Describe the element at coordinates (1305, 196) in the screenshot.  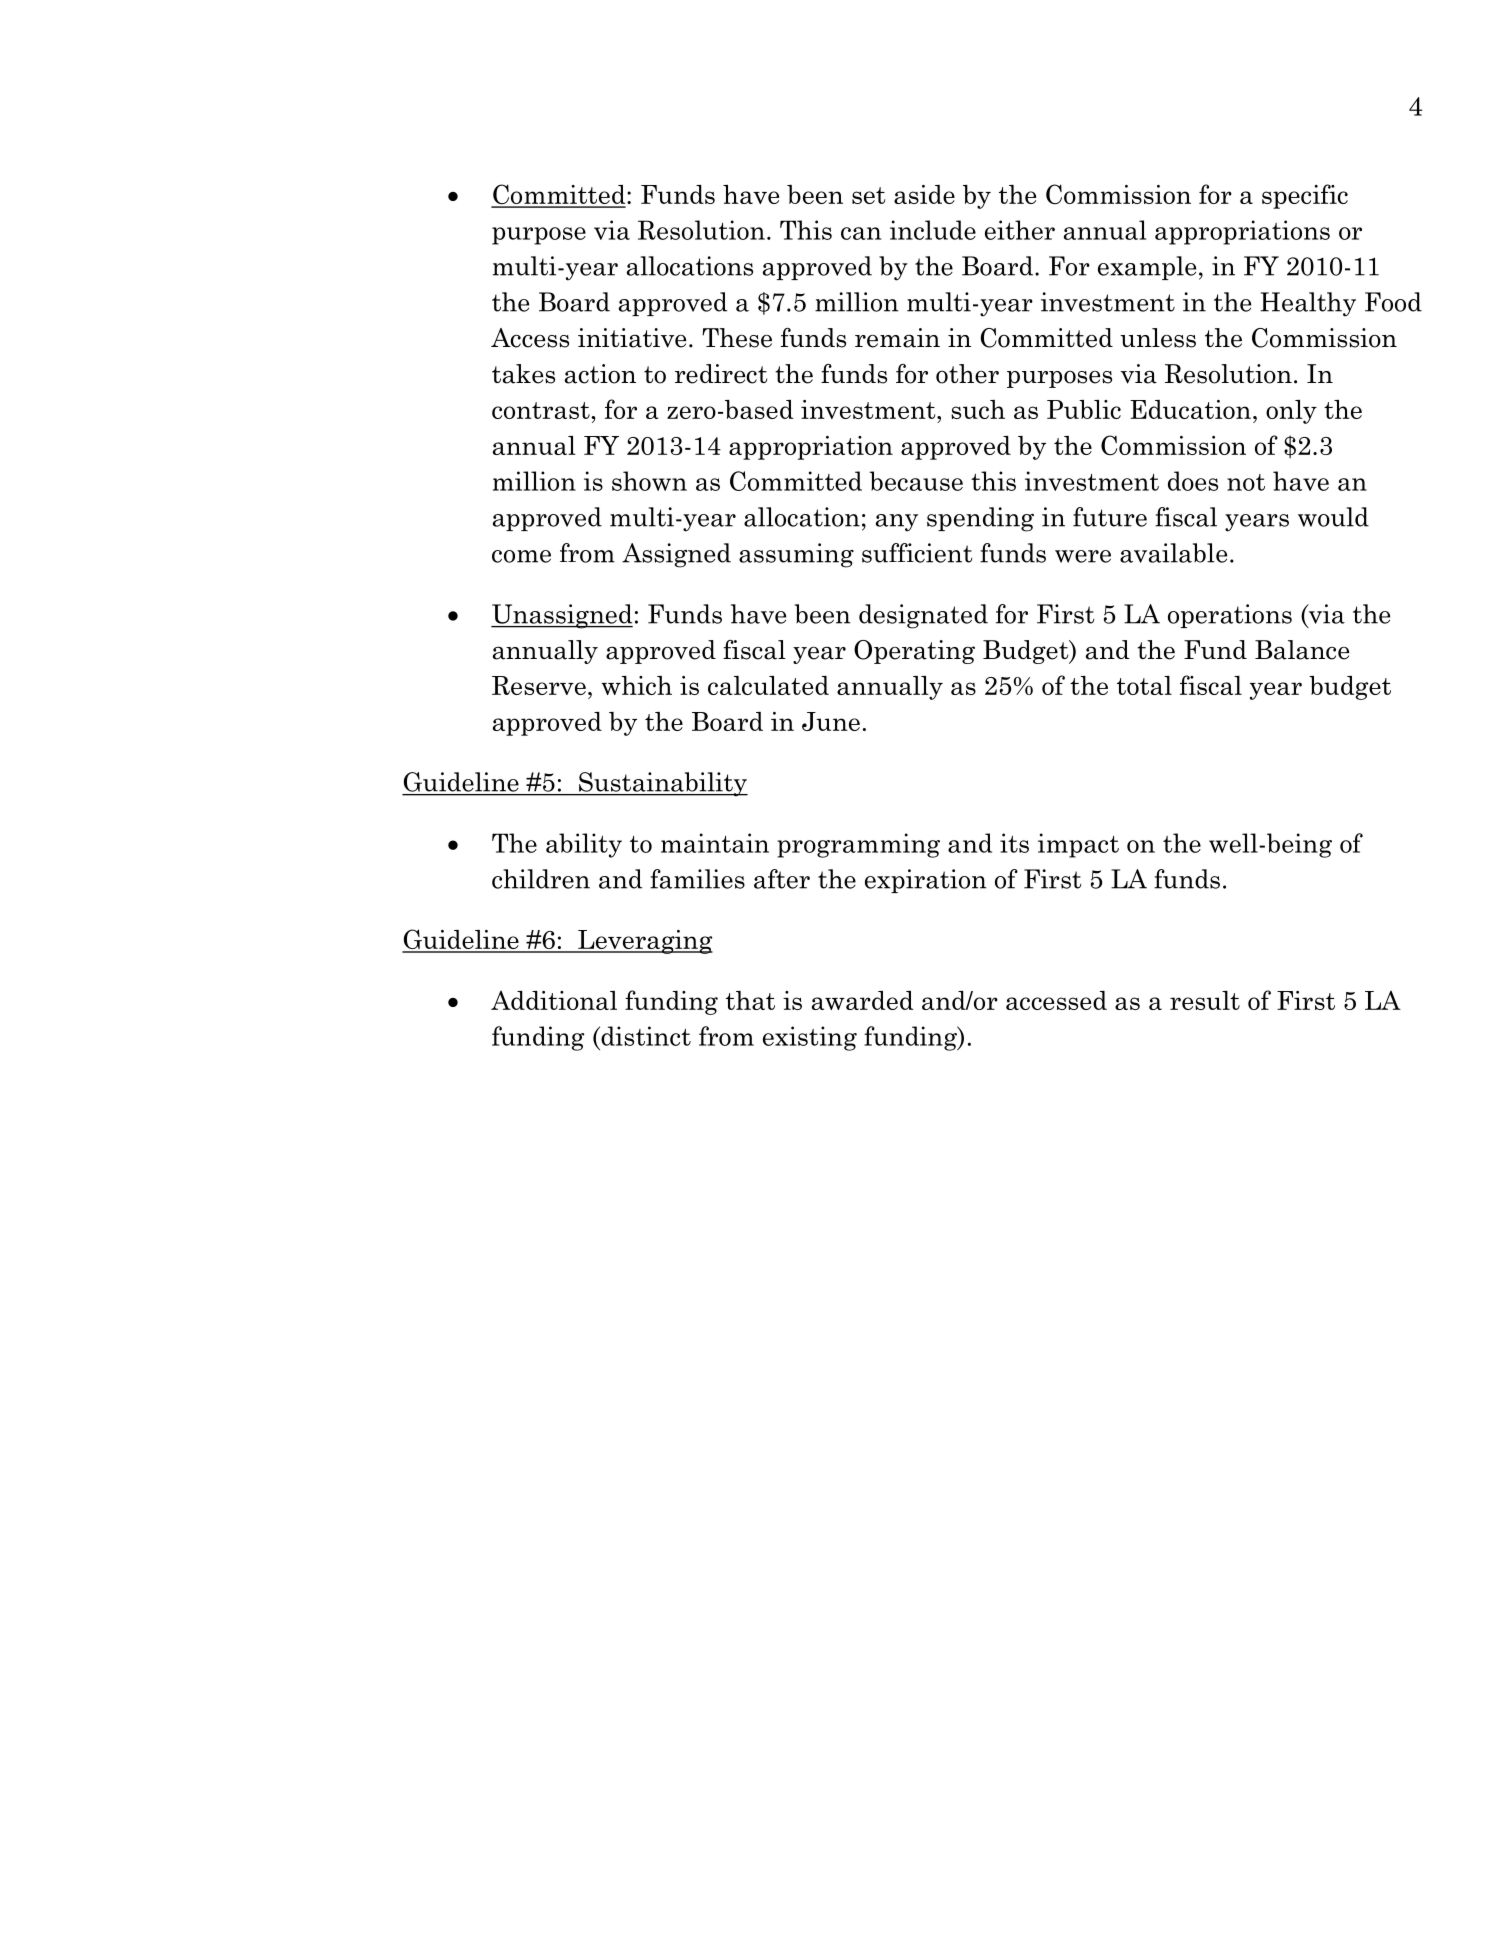
I see `specific` at that location.
